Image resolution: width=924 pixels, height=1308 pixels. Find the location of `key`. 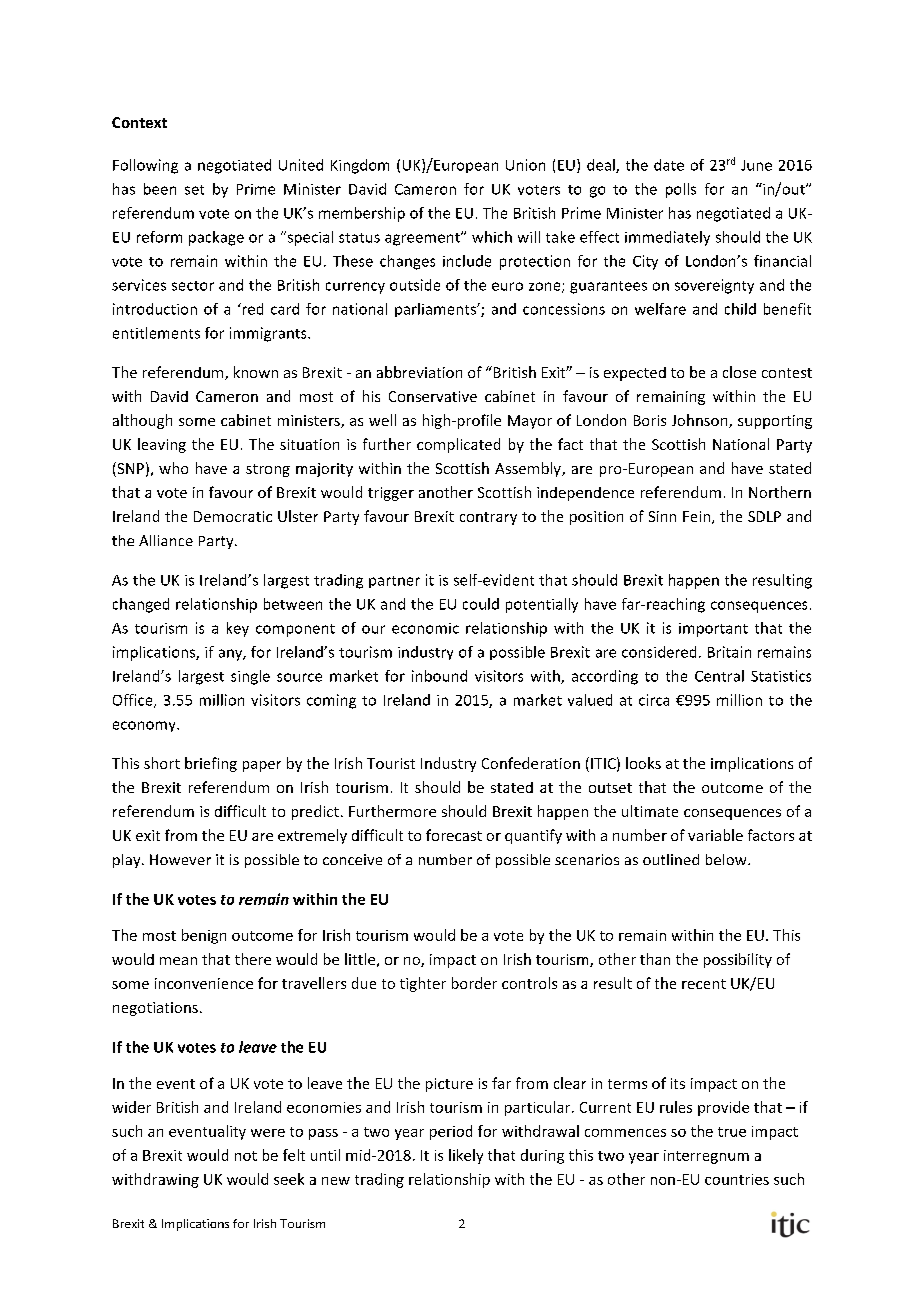

key is located at coordinates (238, 629).
